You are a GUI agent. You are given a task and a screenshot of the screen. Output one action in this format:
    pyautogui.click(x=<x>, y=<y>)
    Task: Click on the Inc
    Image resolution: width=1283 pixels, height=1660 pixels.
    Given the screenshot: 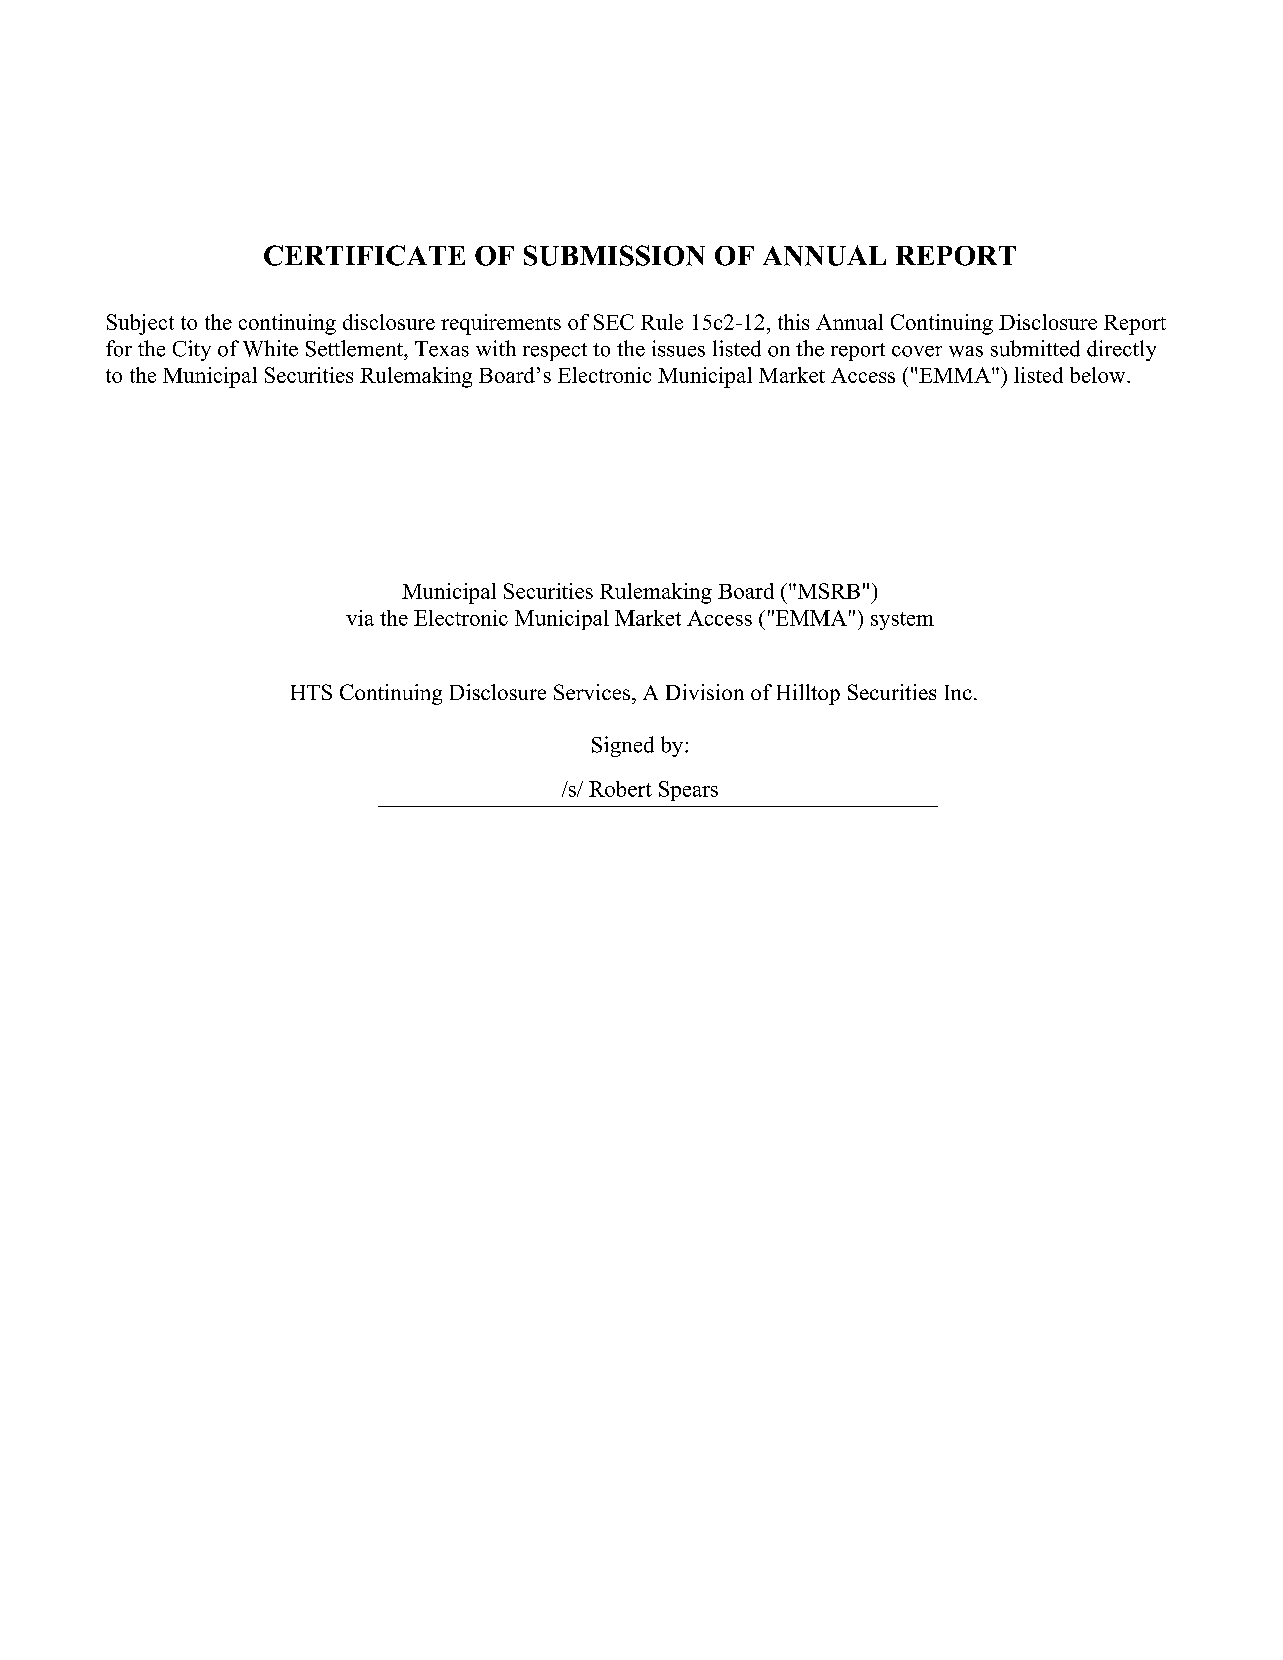 What is the action you would take?
    pyautogui.click(x=958, y=692)
